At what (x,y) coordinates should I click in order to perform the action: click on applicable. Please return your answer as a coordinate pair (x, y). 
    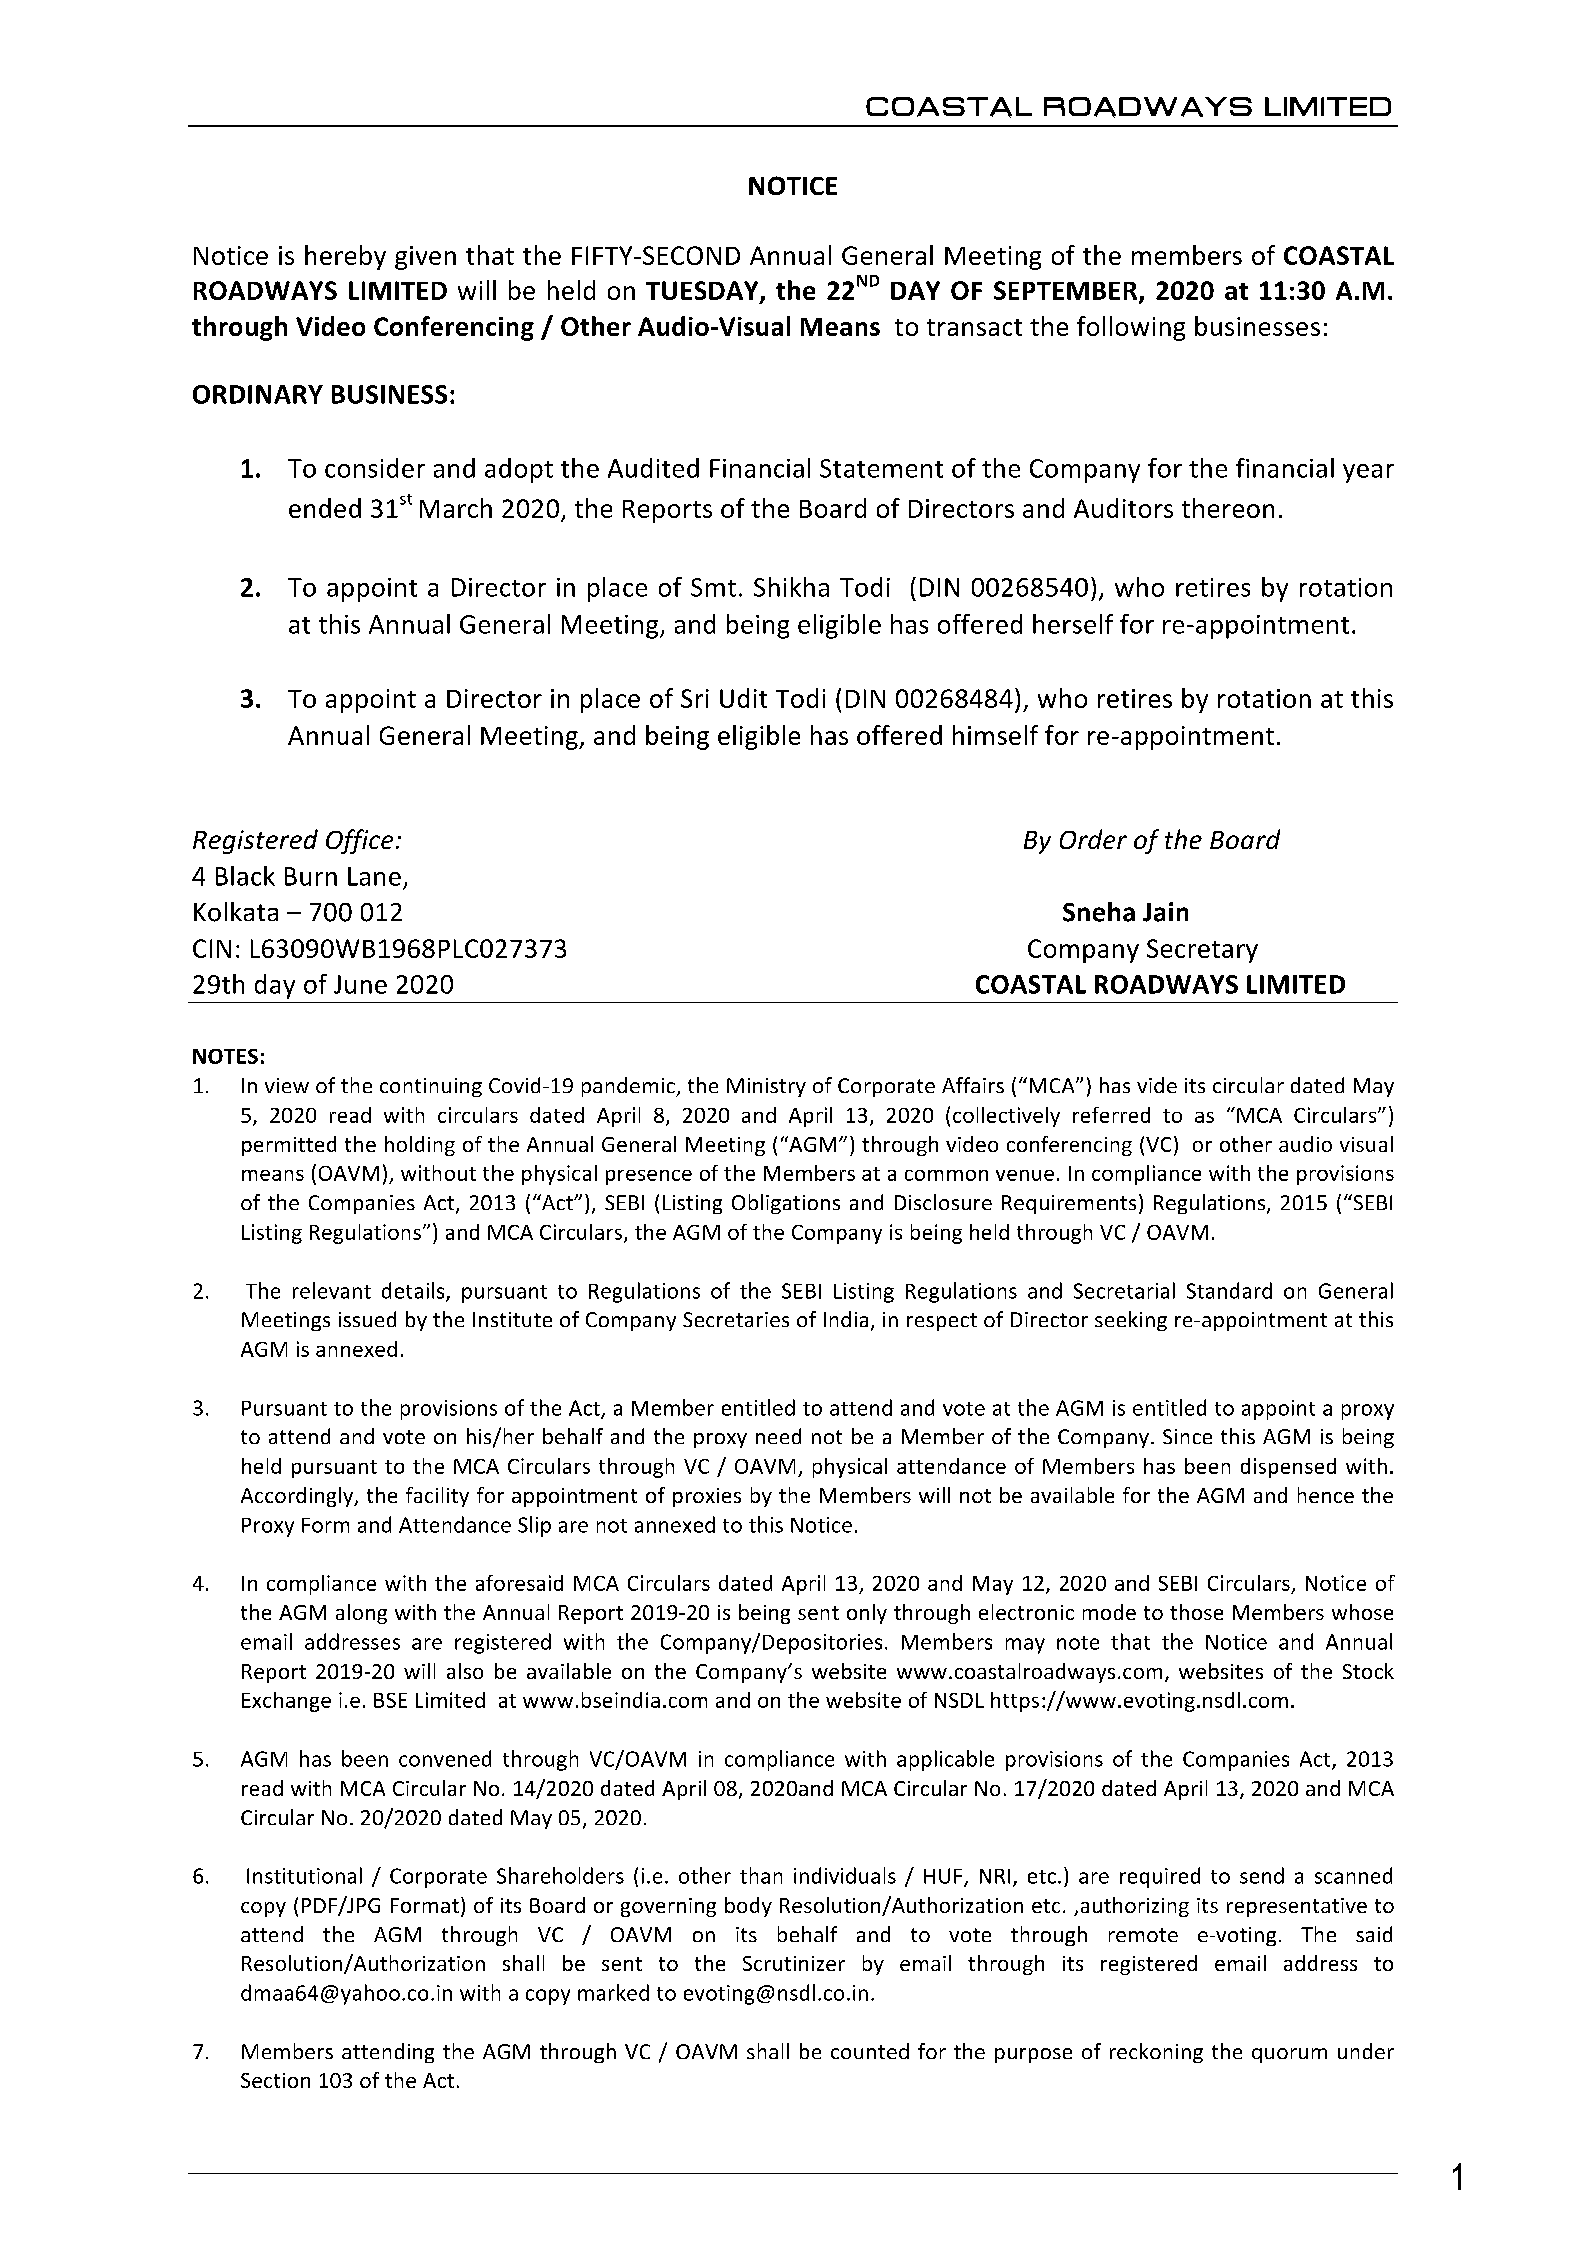
    Looking at the image, I should click on (945, 1760).
